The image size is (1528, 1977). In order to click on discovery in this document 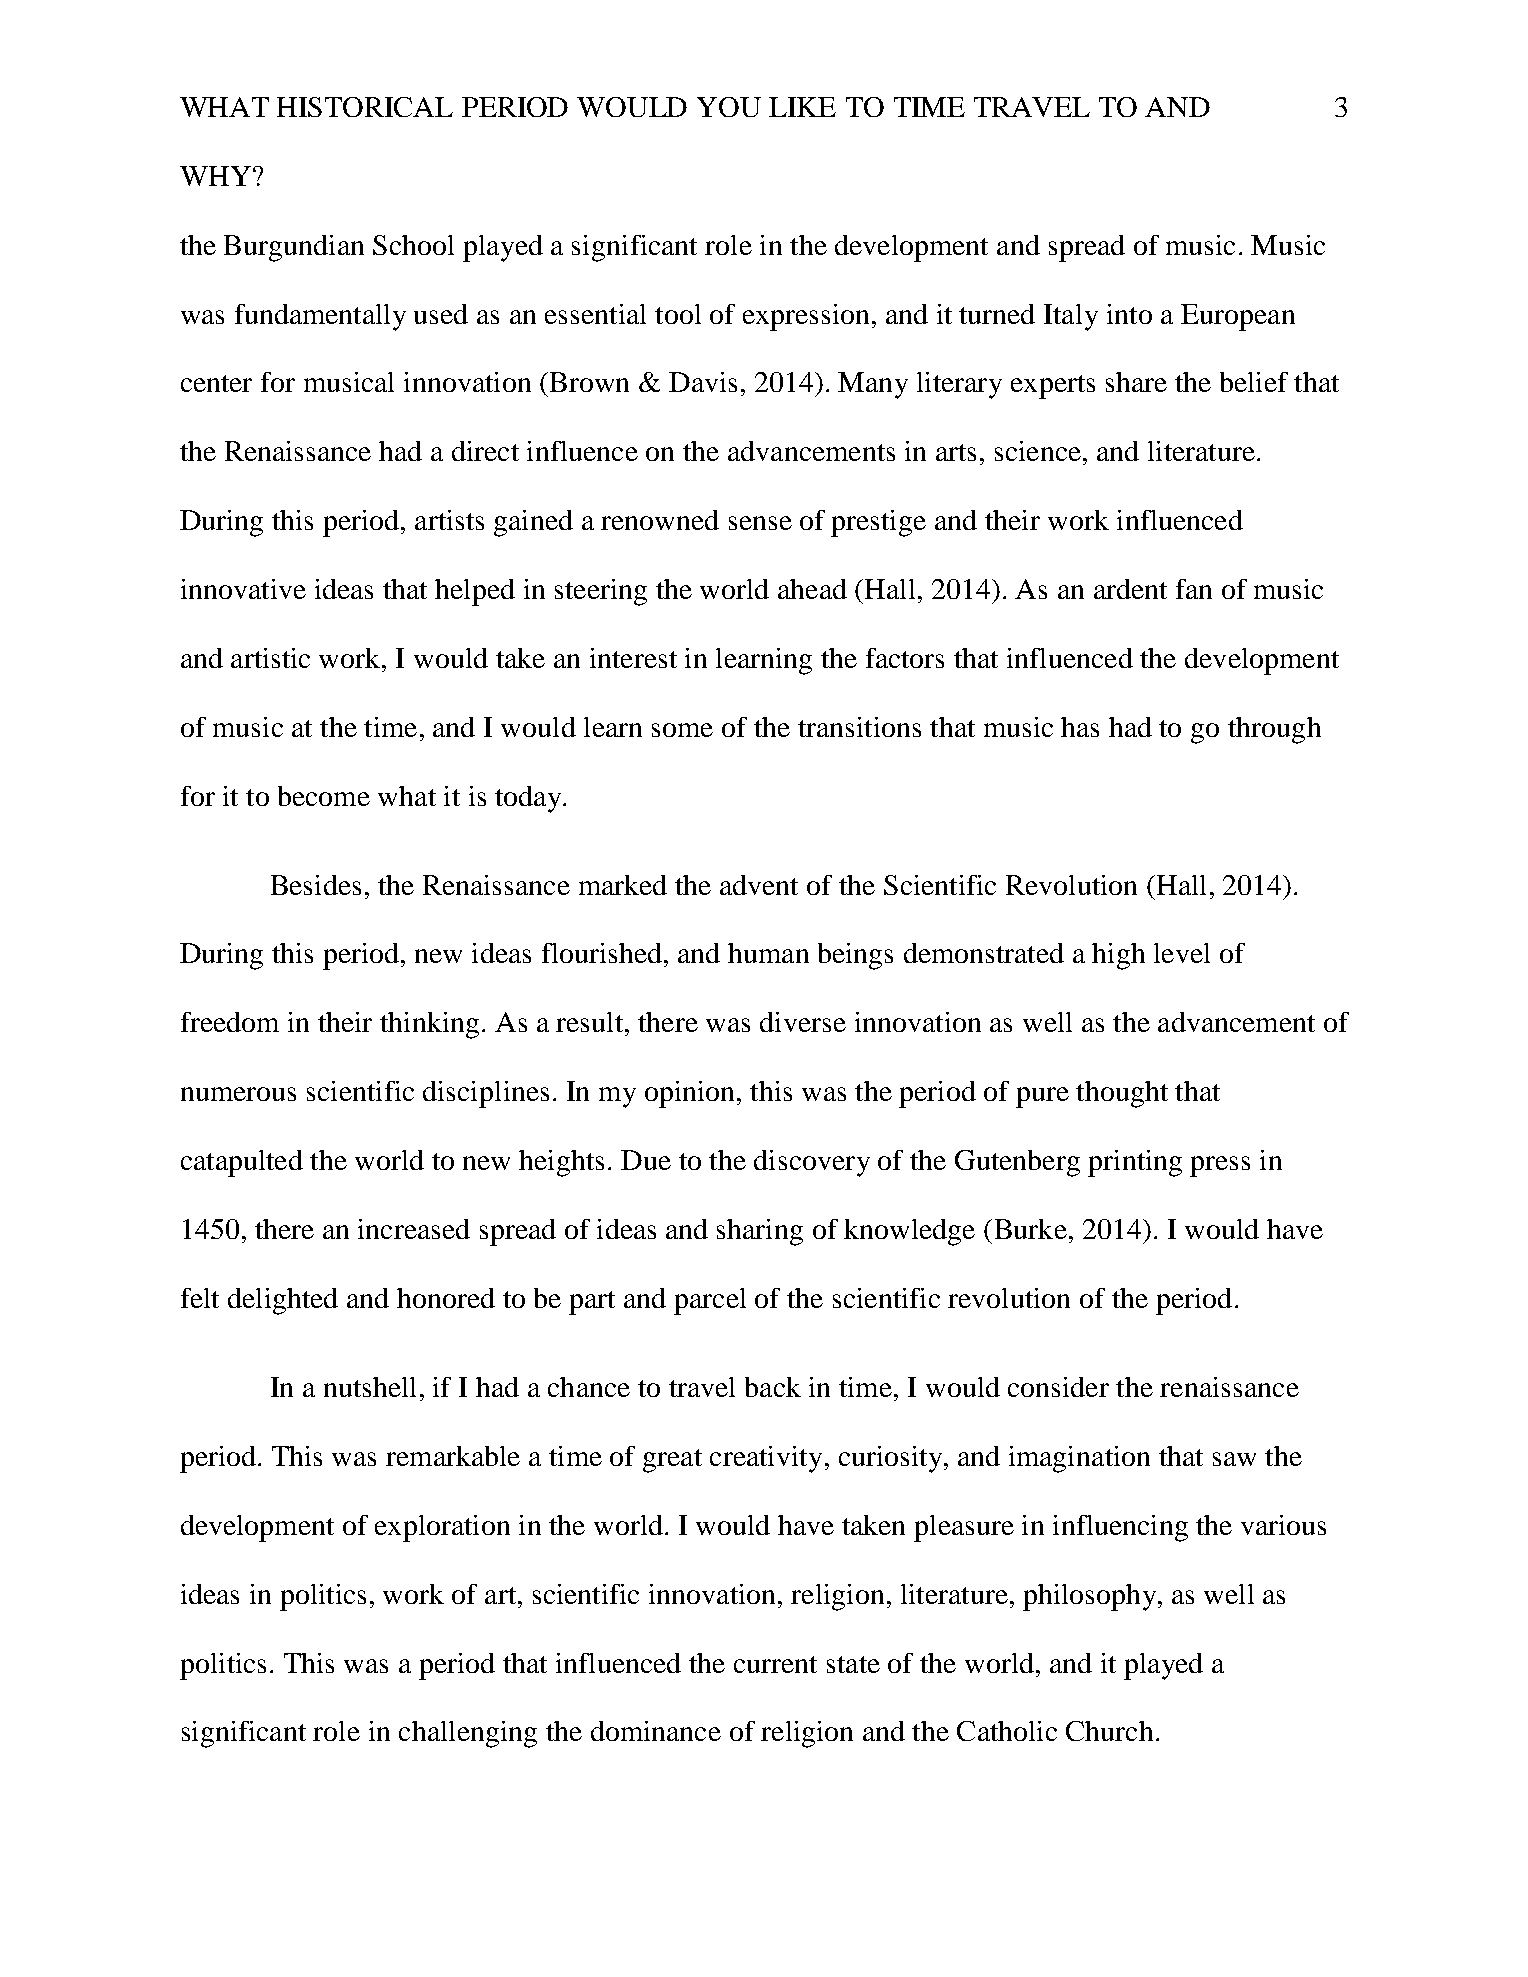, I will do `click(812, 1163)`.
